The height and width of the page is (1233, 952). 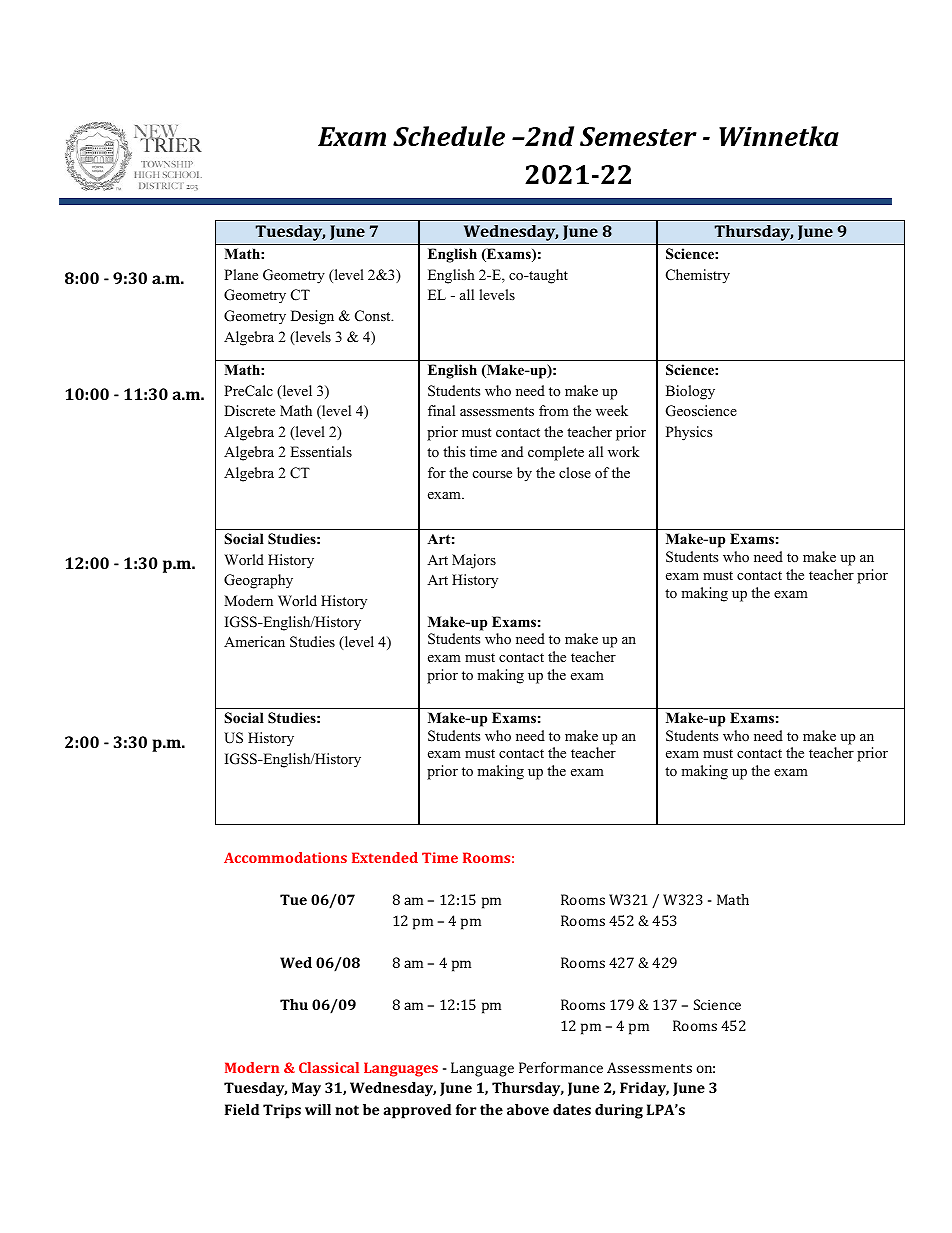 I want to click on American, so click(x=254, y=641).
